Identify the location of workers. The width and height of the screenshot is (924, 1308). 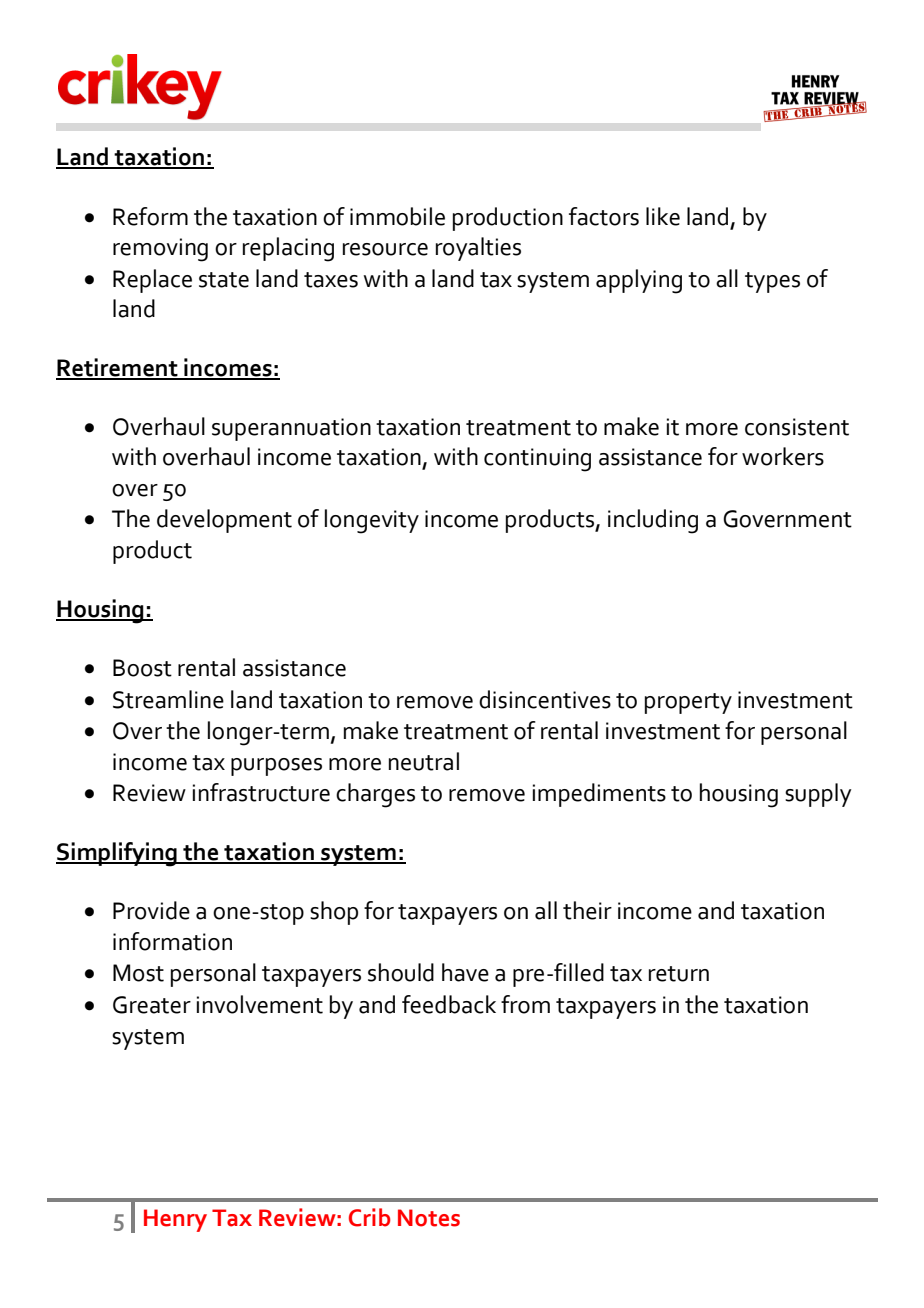
(783, 456).
